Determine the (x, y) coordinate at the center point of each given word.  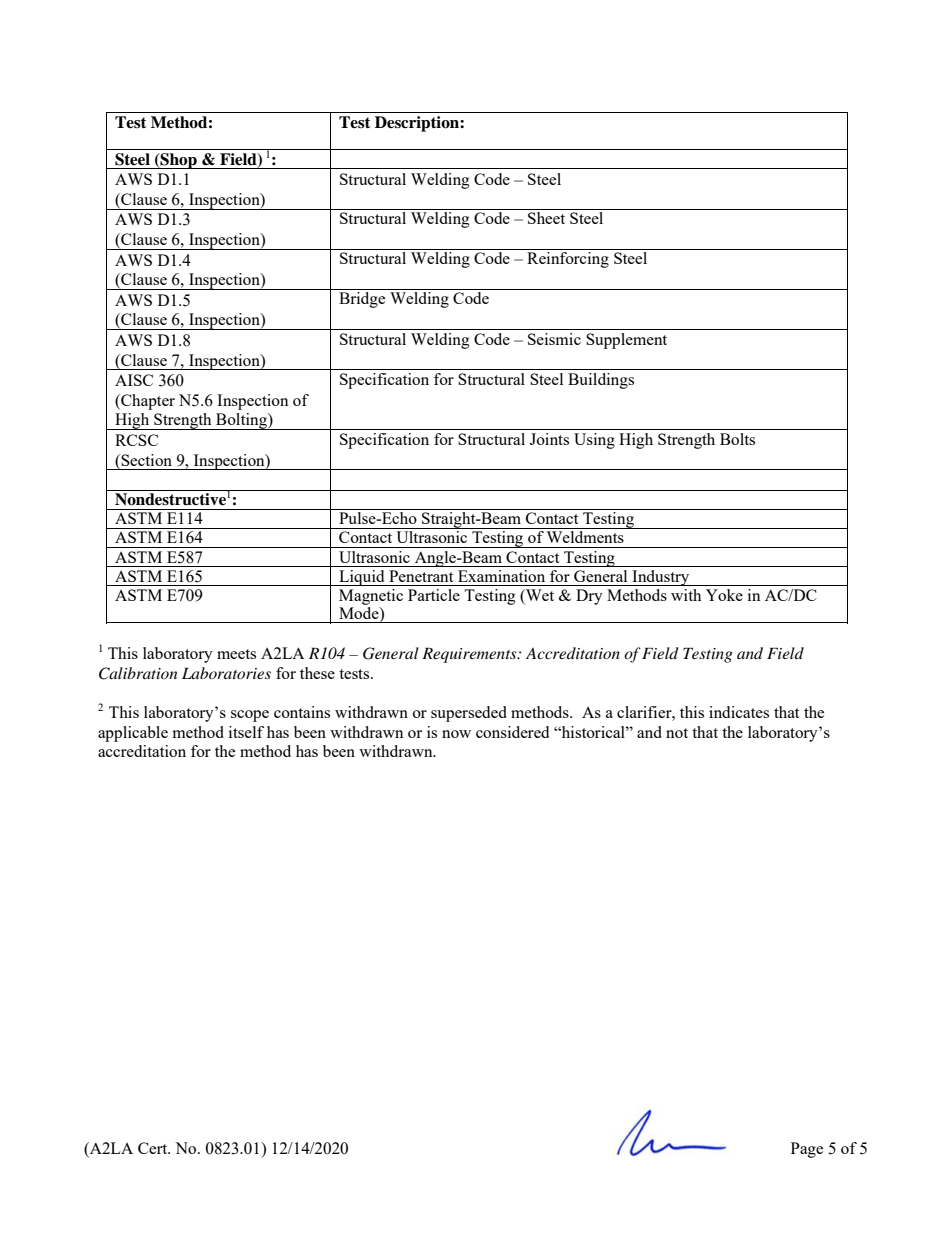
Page (807, 1150)
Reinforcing (568, 260)
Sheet (546, 218)
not (677, 733)
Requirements (470, 655)
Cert (154, 1148)
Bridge (362, 300)
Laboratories (226, 673)
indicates (739, 712)
